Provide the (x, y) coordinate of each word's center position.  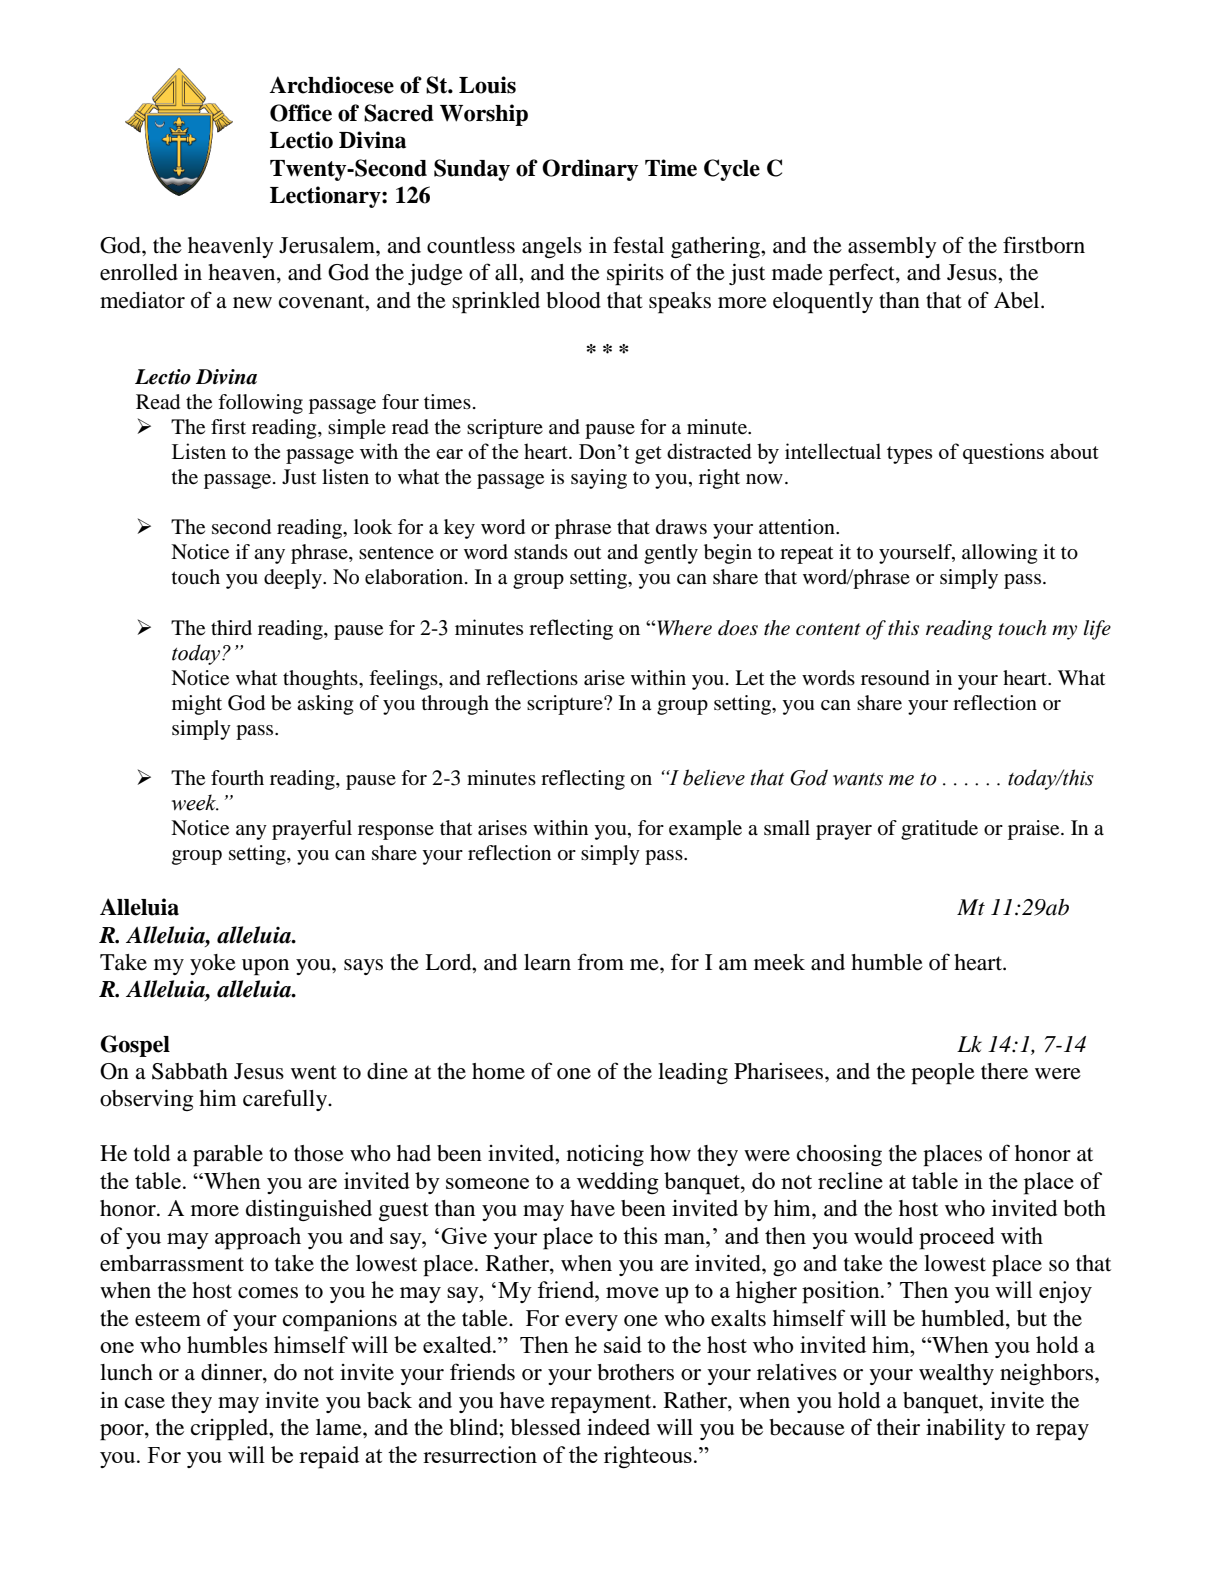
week (195, 802)
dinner (232, 1373)
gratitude (939, 830)
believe (714, 777)
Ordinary (590, 170)
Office (301, 113)
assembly (892, 247)
